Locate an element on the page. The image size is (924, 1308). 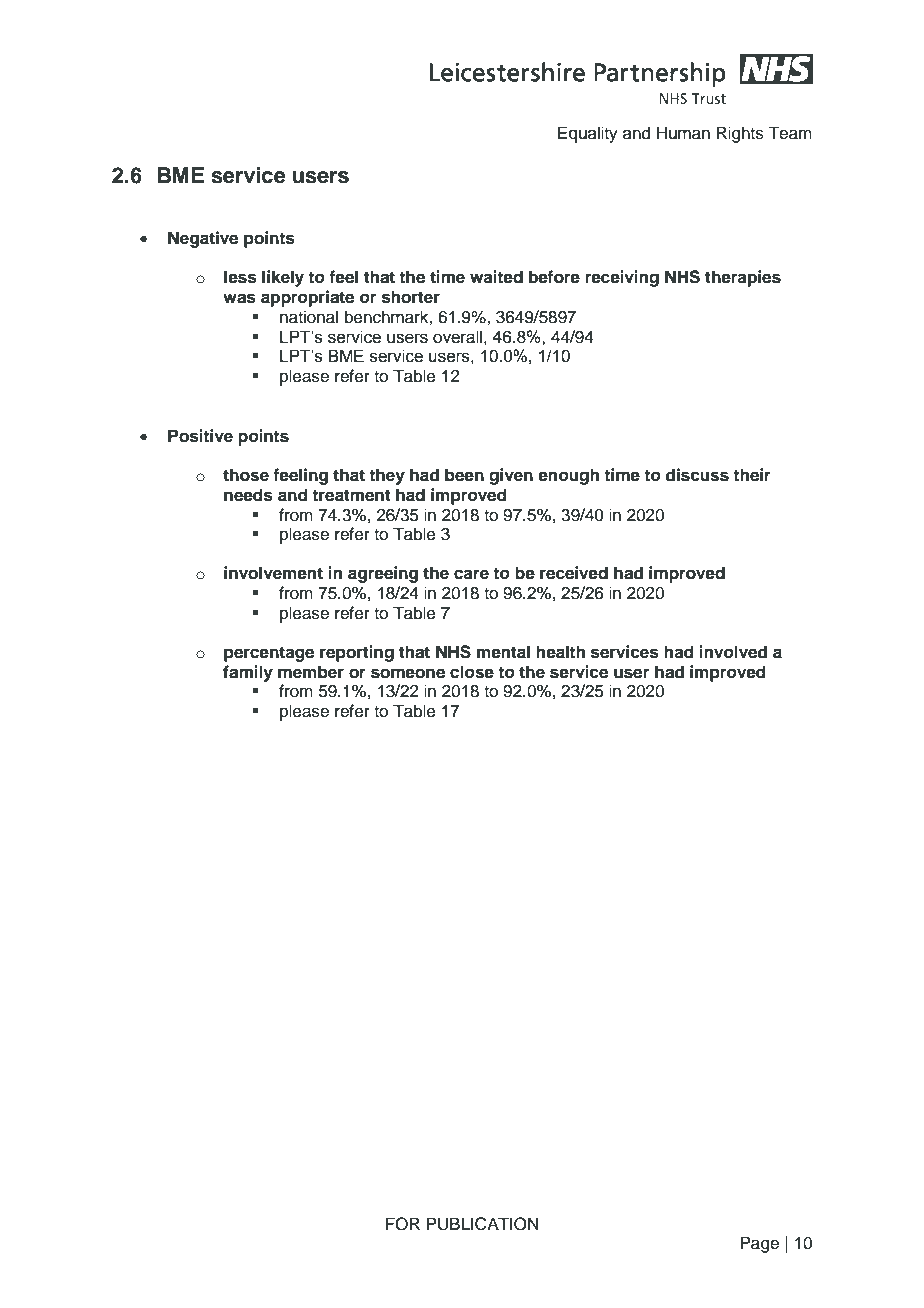
Rights is located at coordinates (740, 134).
